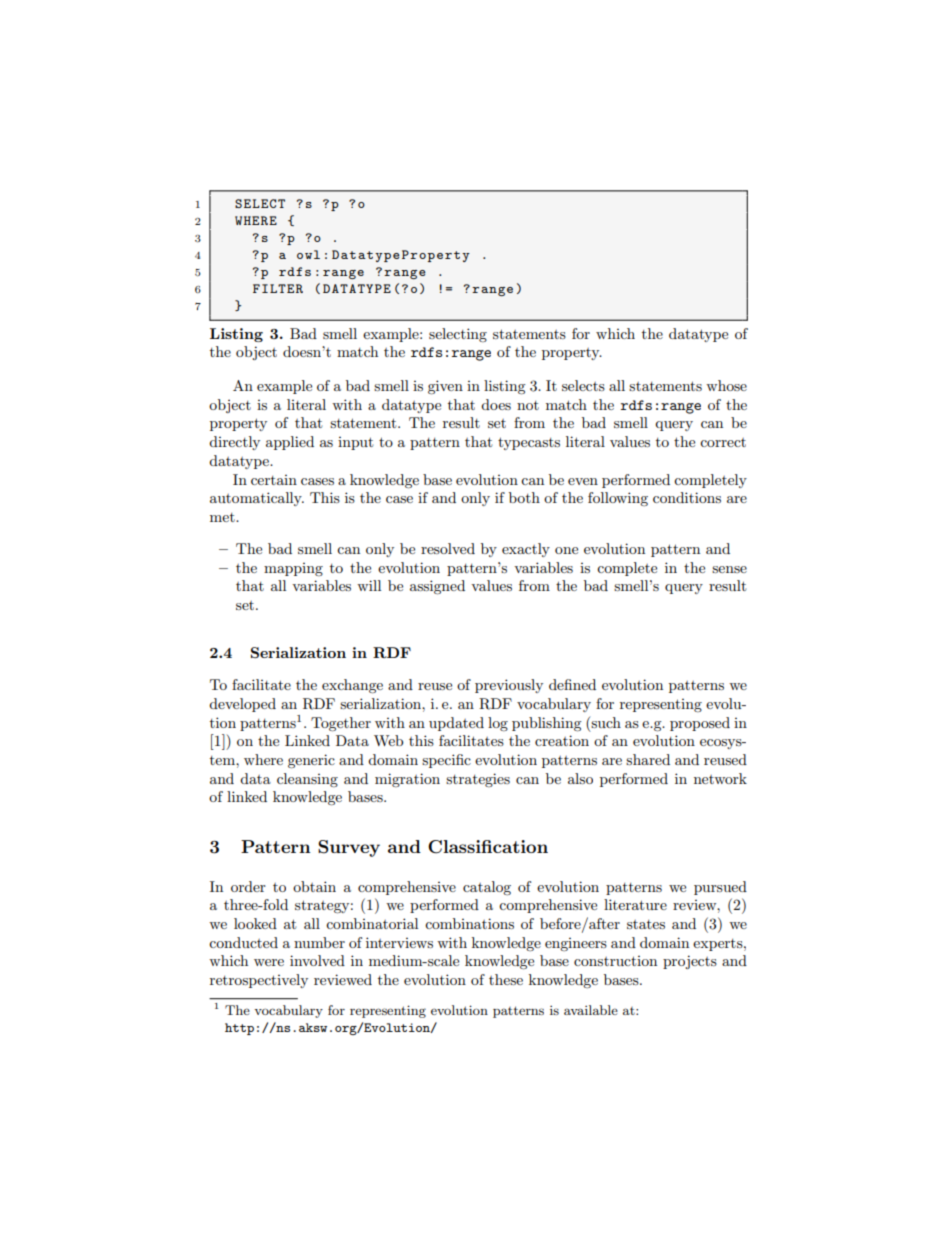 This image has height=1233, width=952. I want to click on FILTER, so click(278, 288).
